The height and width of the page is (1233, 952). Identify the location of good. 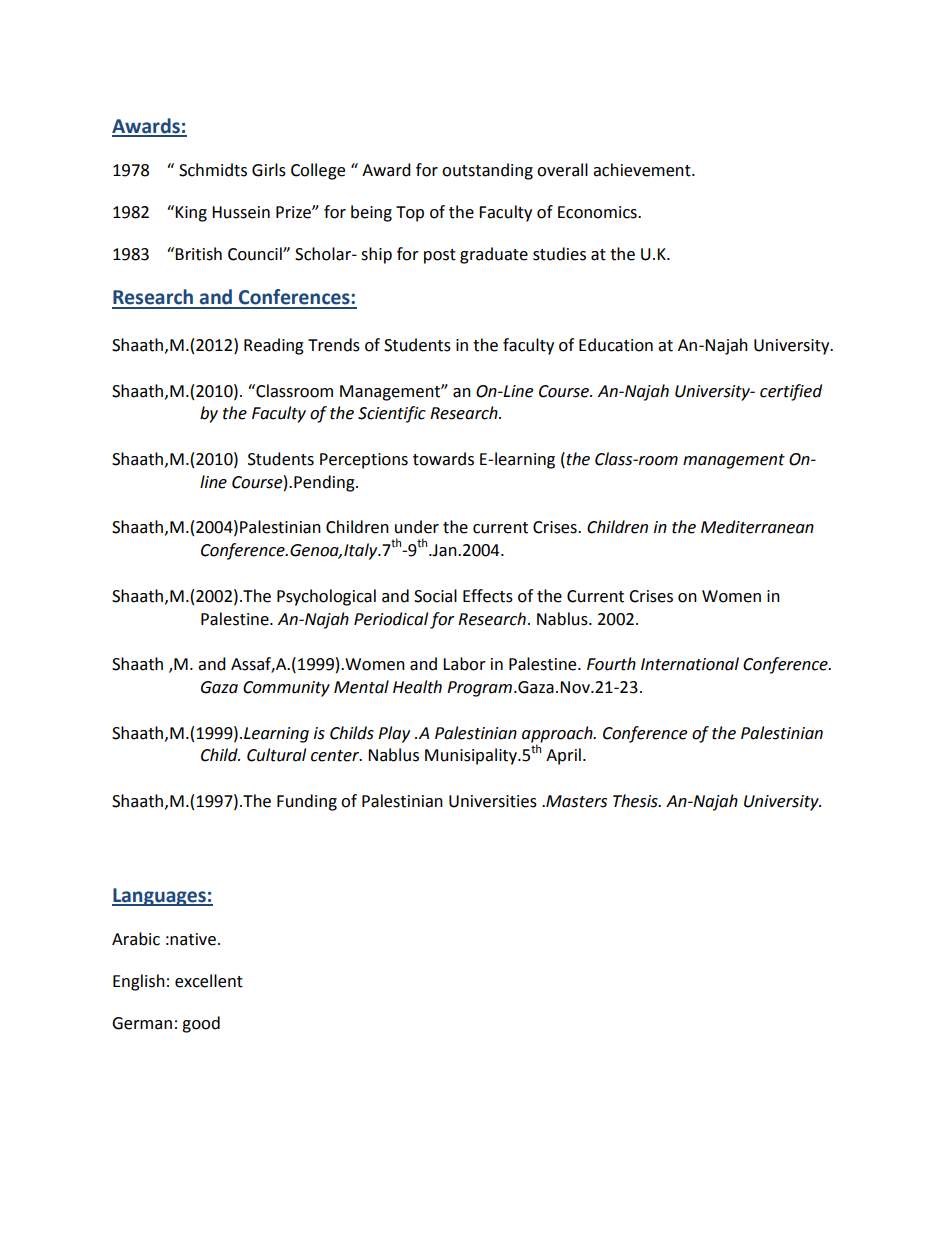
(201, 1024).
